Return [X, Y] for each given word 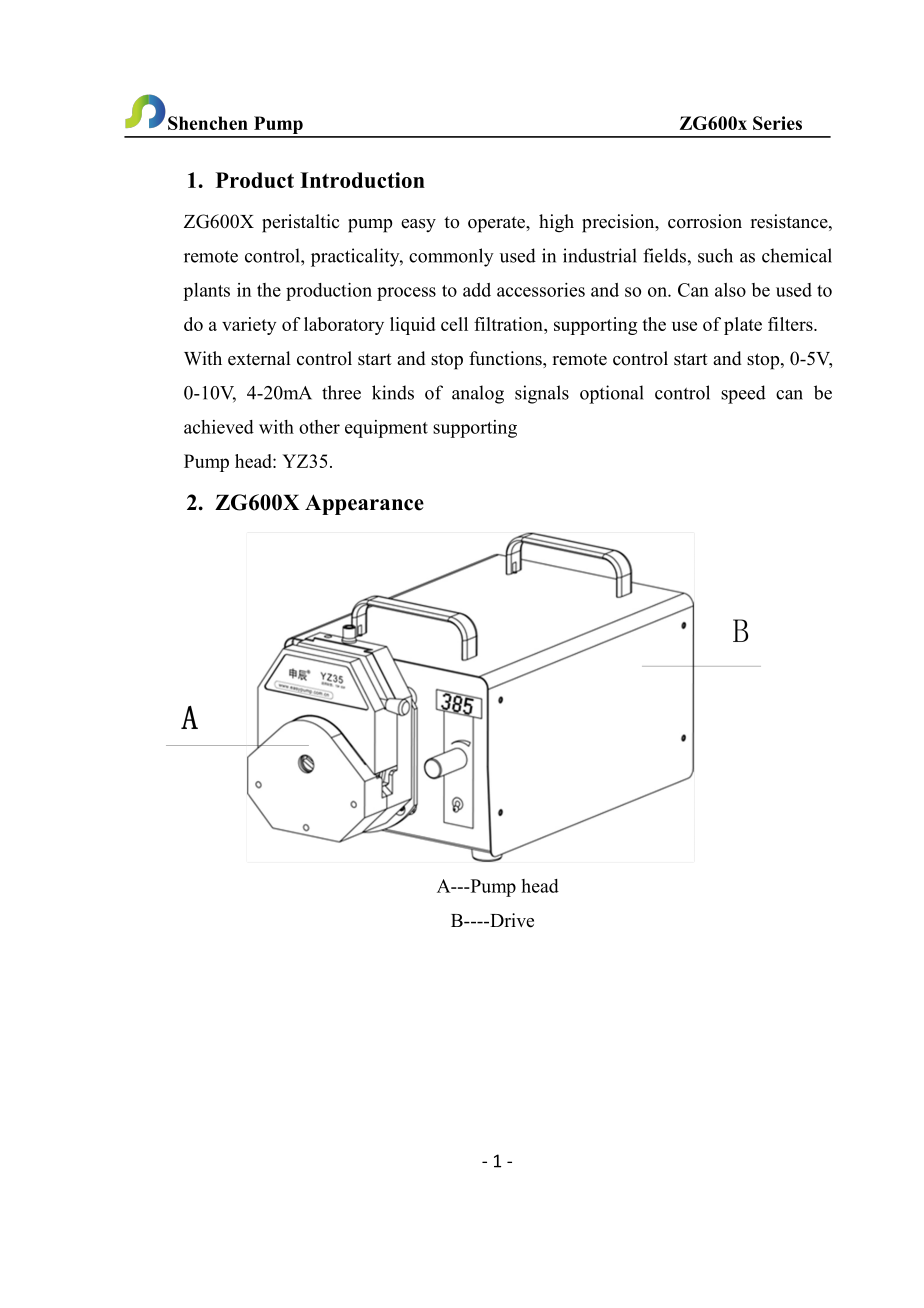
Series [777, 123]
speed [743, 394]
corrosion [705, 221]
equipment [386, 429]
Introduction [362, 180]
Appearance [364, 504]
